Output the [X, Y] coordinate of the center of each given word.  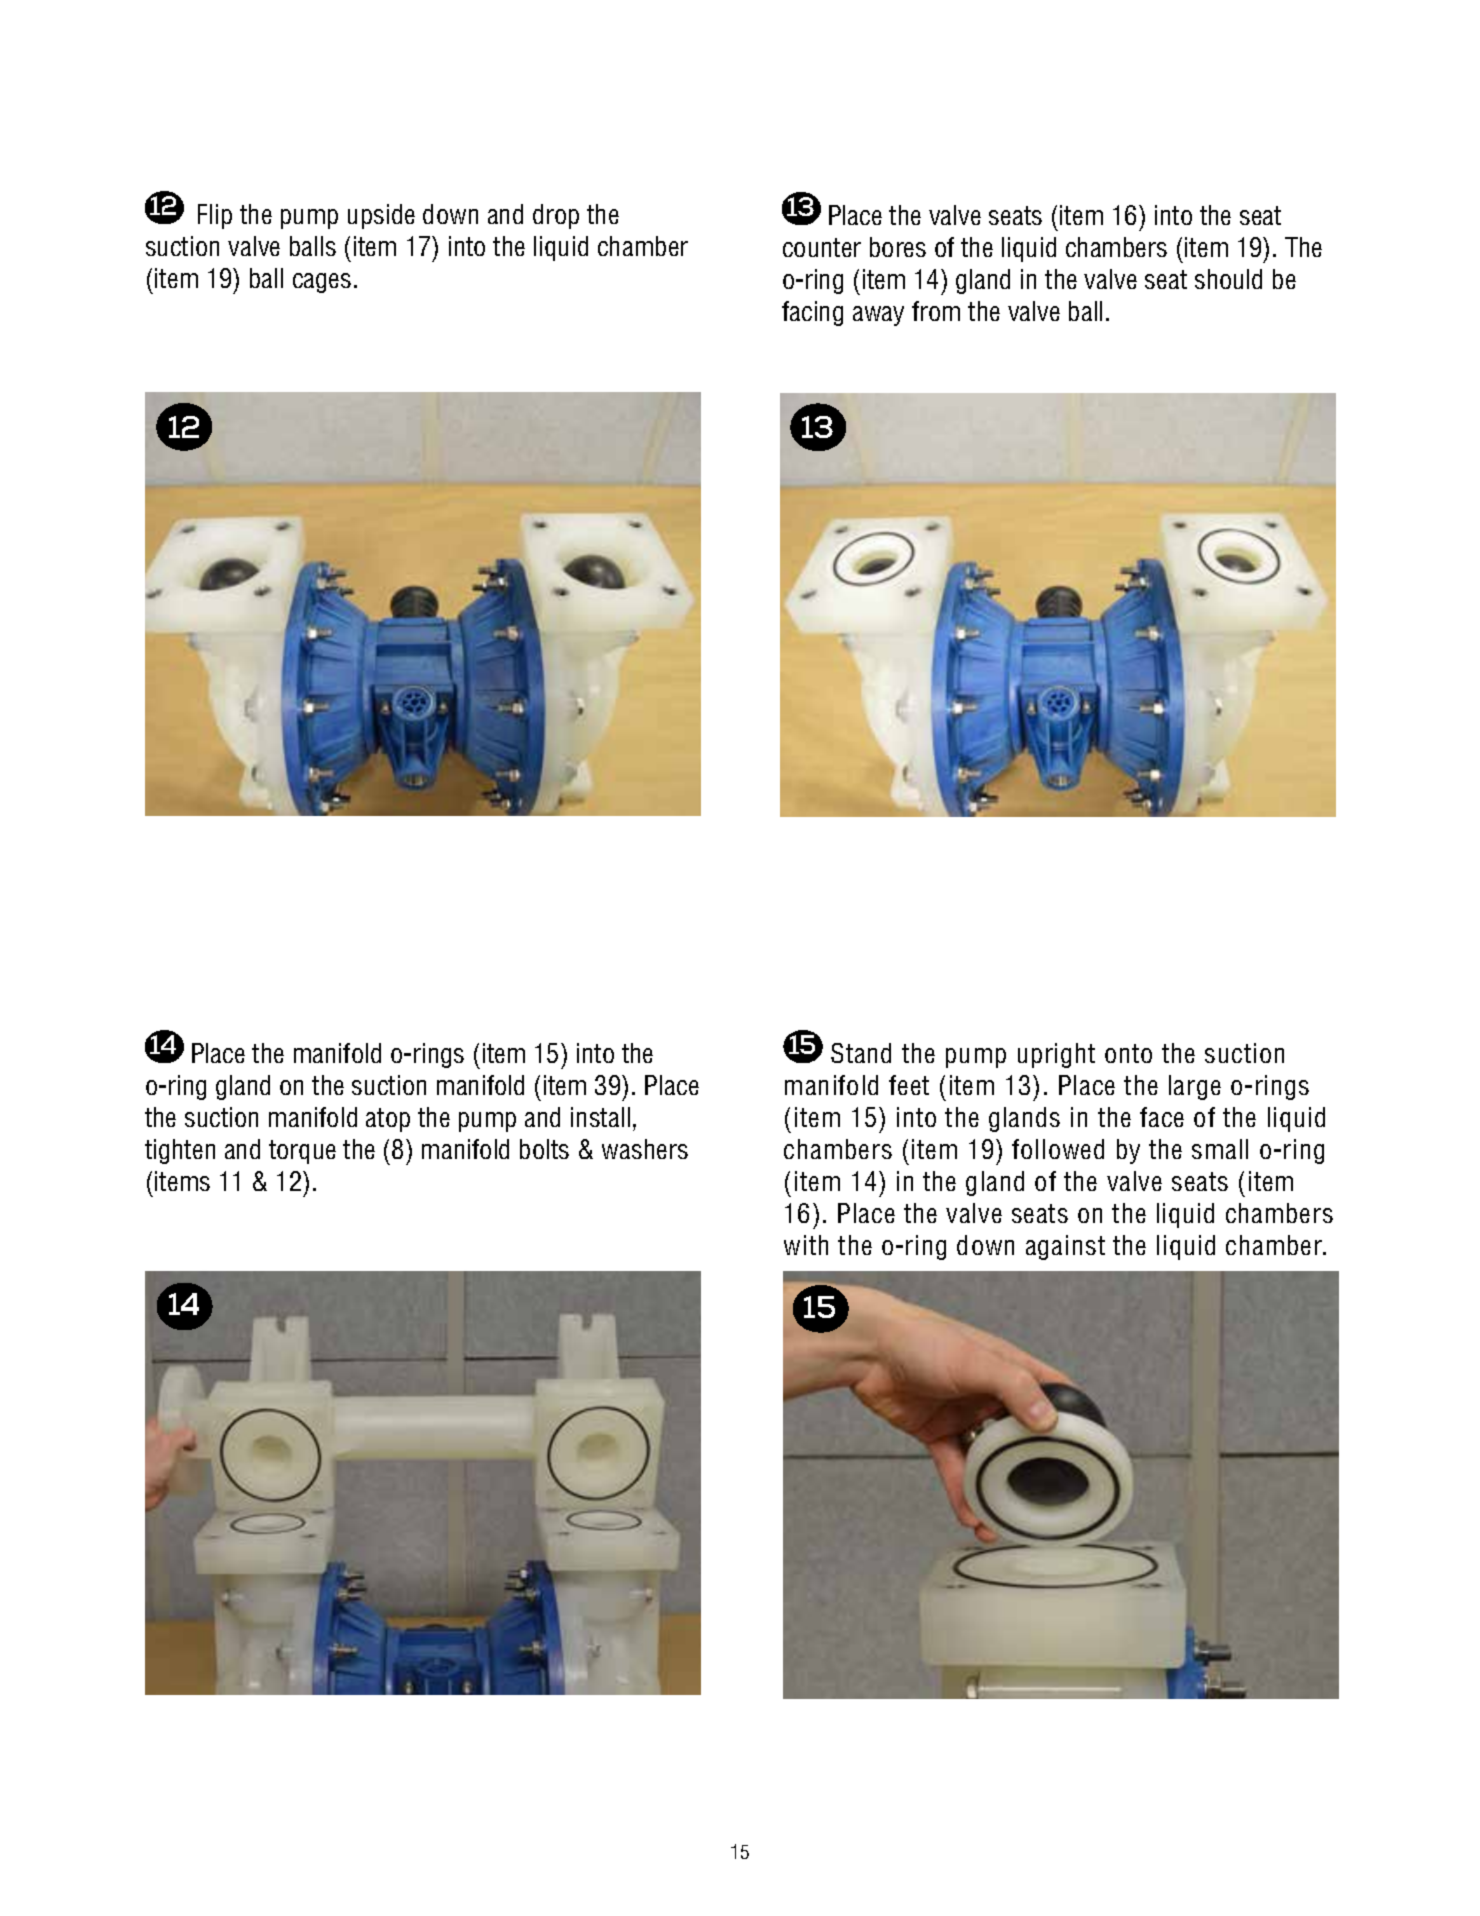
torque [302, 1152]
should [1228, 279]
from [936, 311]
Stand [861, 1053]
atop [388, 1120]
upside [381, 216]
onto [1128, 1053]
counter [822, 247]
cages [322, 283]
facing [812, 313]
